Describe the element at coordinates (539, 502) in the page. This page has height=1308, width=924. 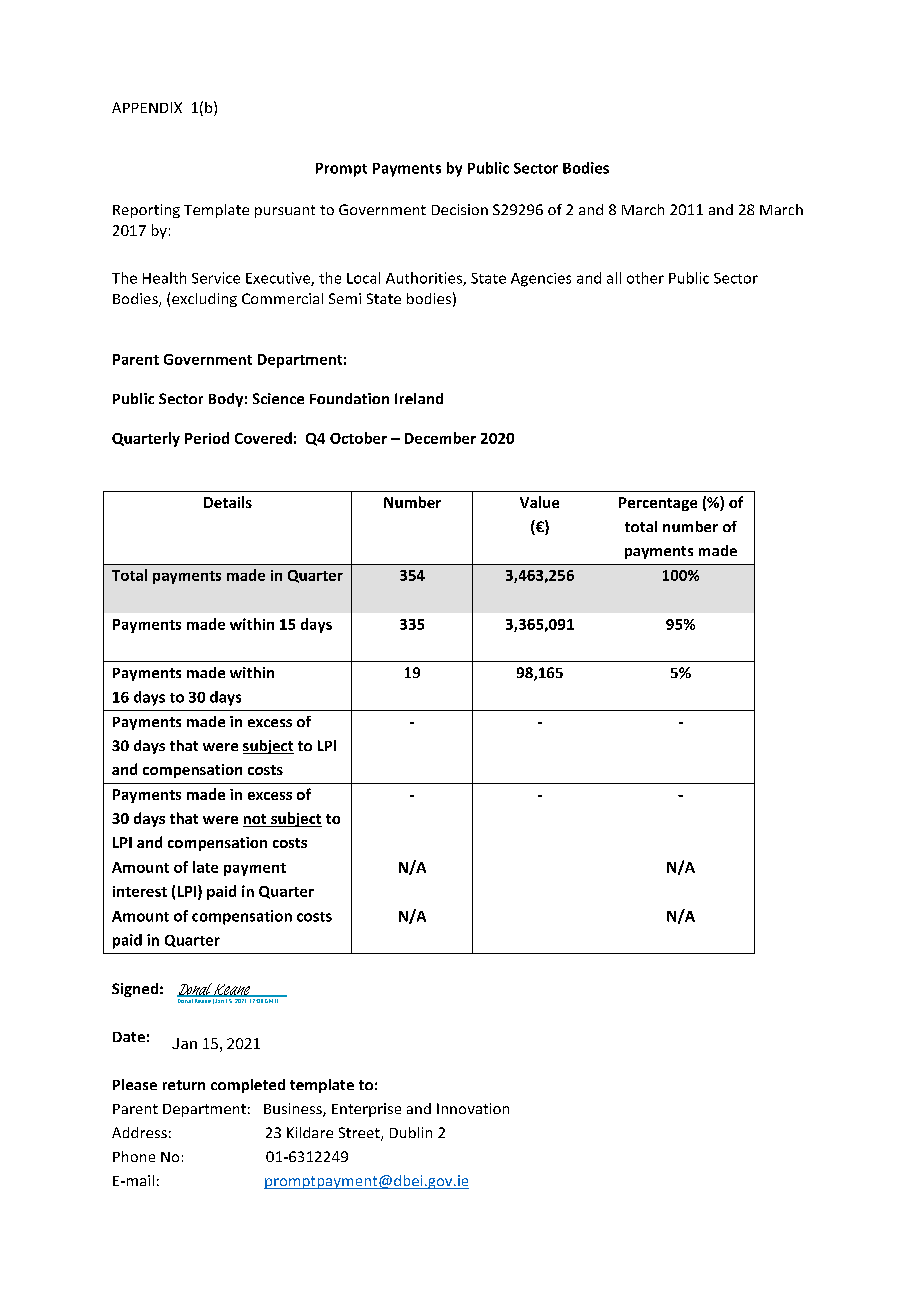
I see `Value` at that location.
